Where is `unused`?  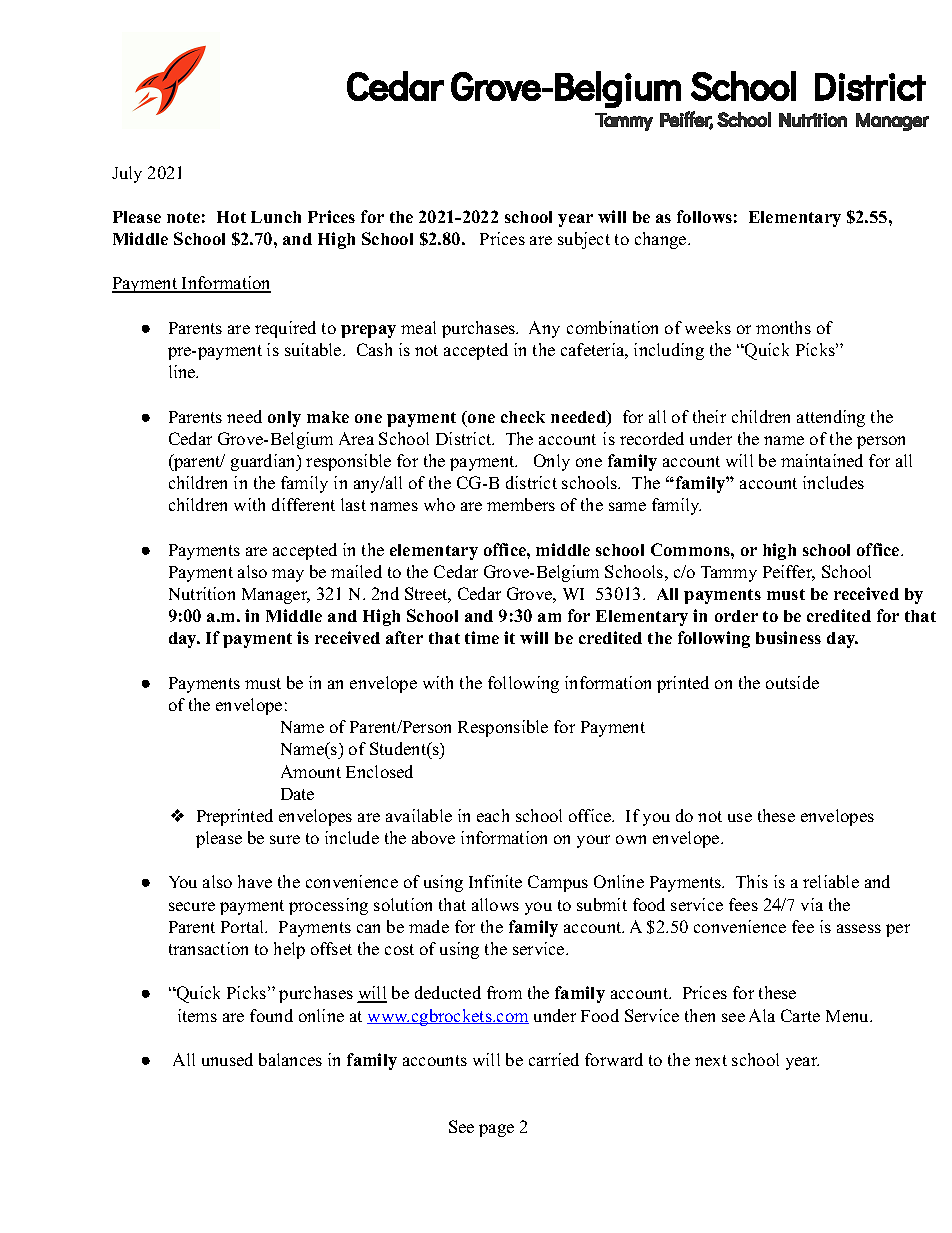
unused is located at coordinates (227, 1059).
